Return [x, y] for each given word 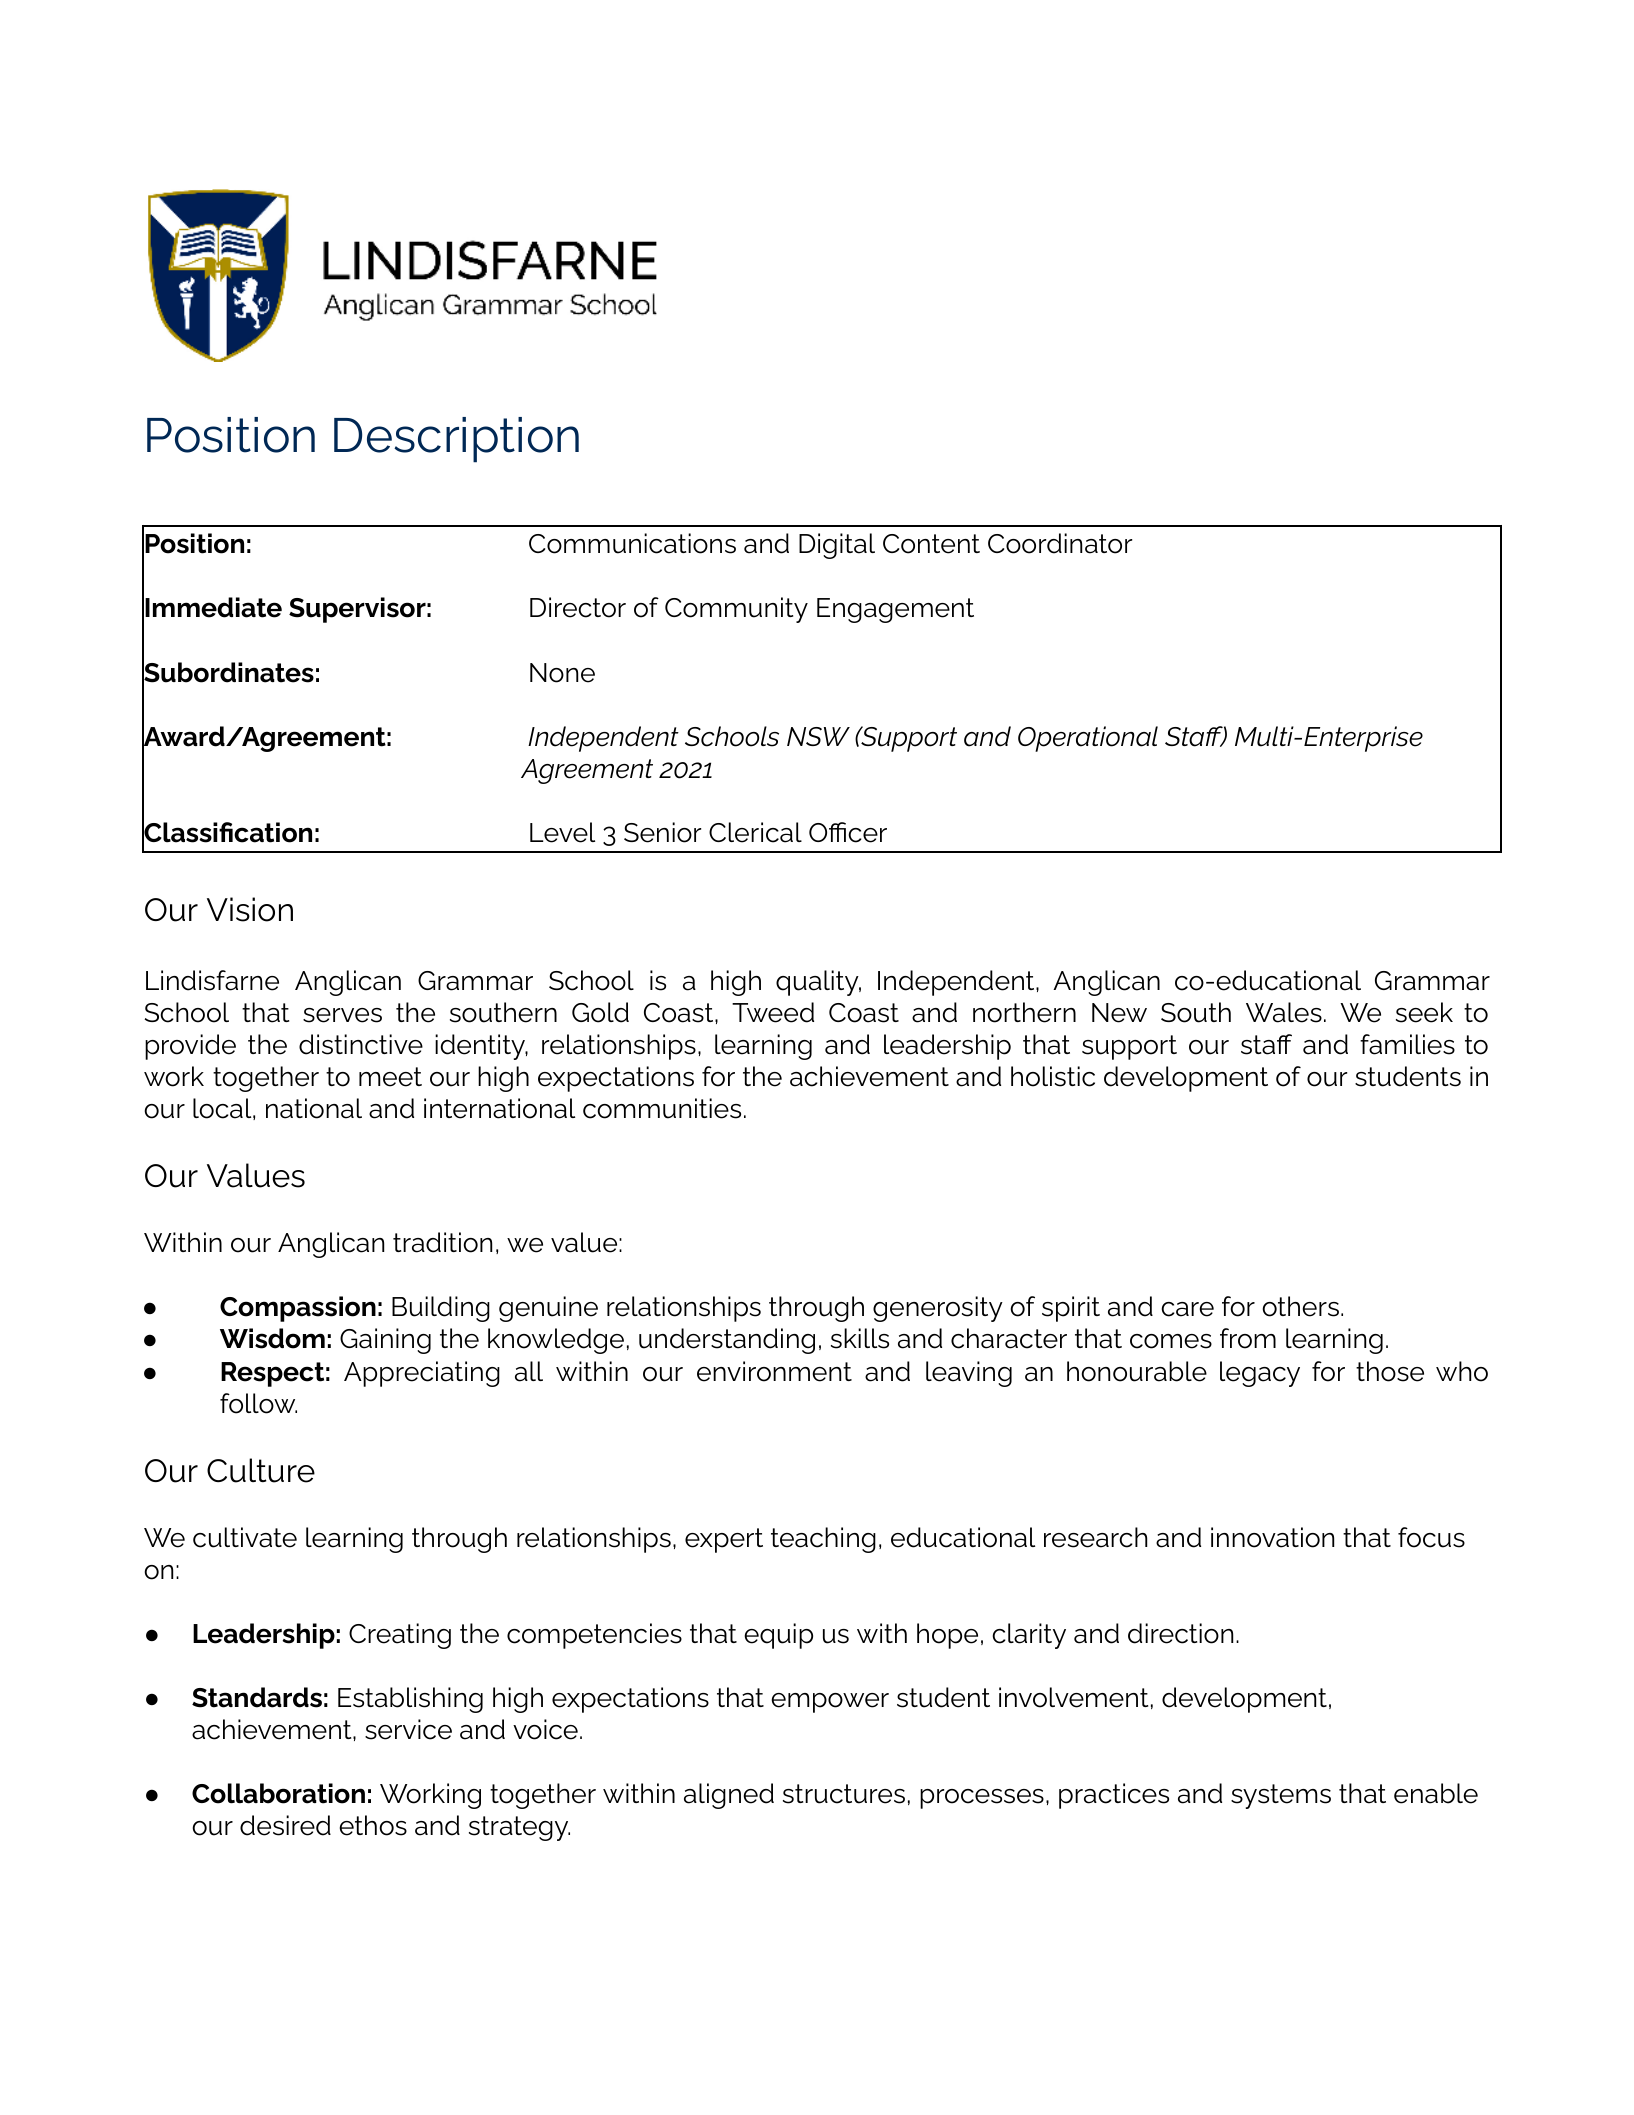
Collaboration [278, 1793]
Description [456, 440]
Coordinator [1060, 543]
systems [1281, 1796]
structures [844, 1794]
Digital [837, 546]
